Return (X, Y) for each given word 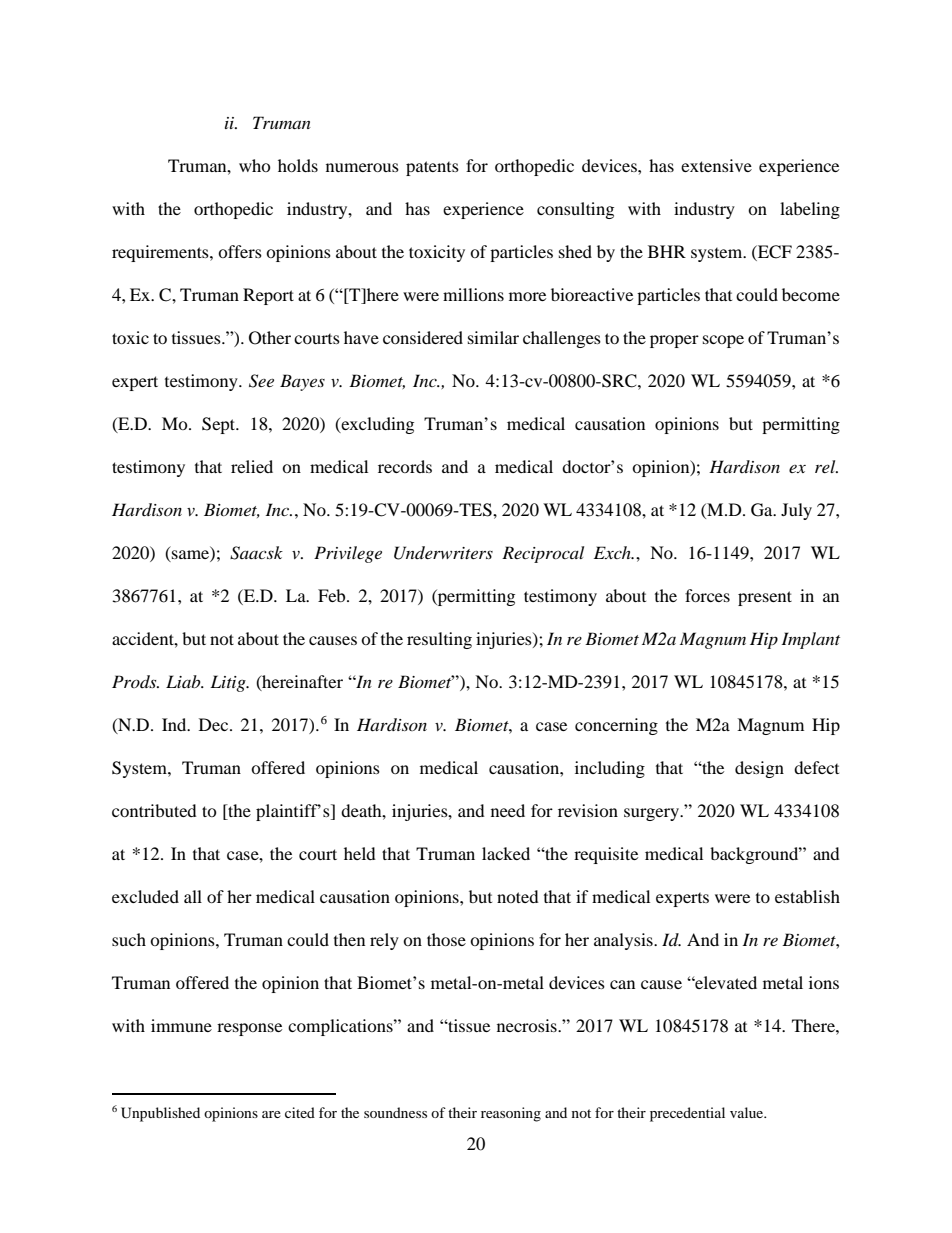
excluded (145, 896)
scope (723, 341)
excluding (376, 425)
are (271, 1114)
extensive (716, 165)
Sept (220, 425)
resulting (439, 640)
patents (432, 168)
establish (807, 896)
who (255, 165)
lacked (506, 853)
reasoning (511, 1114)
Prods (135, 681)
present (765, 598)
